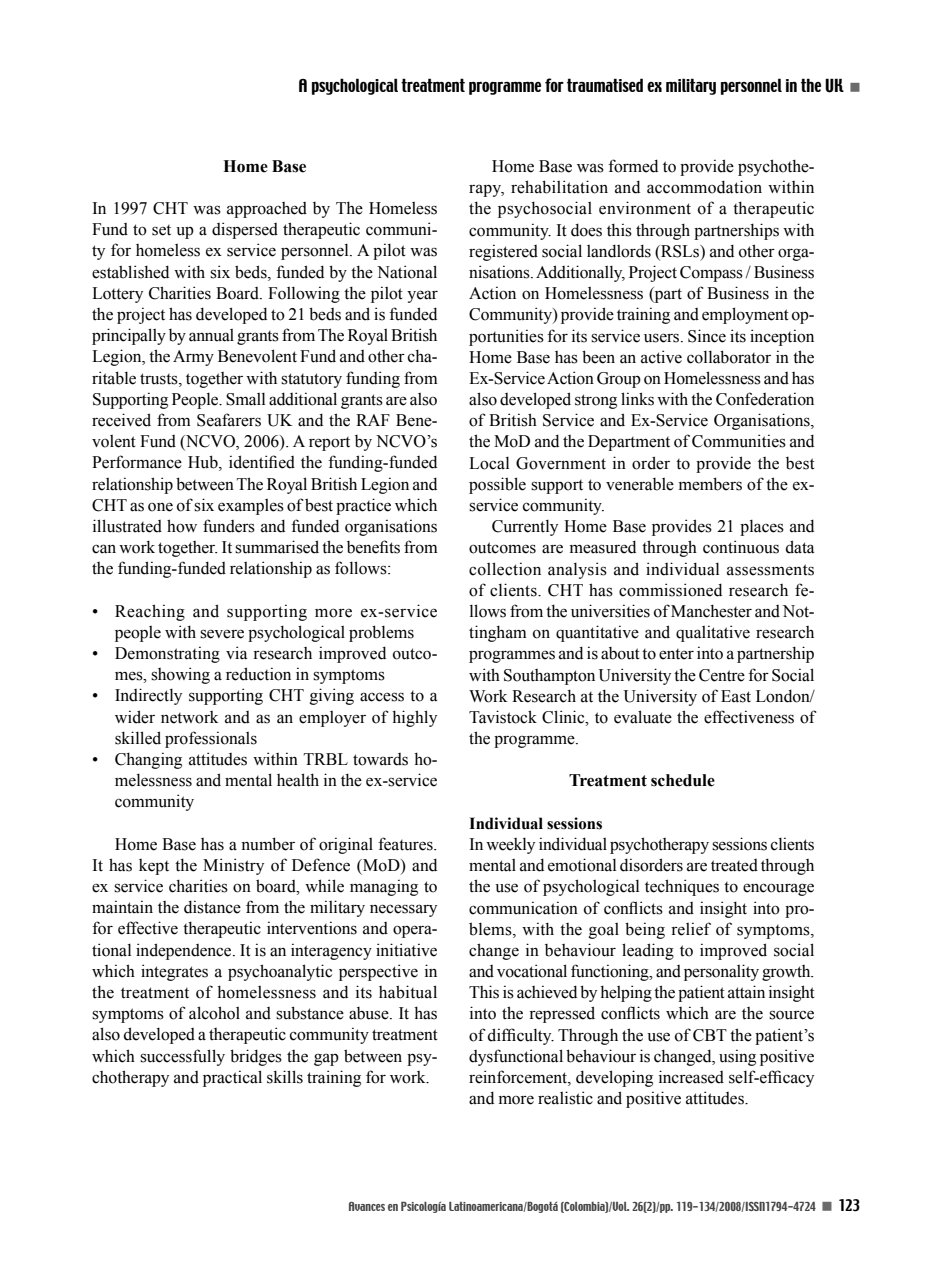  I want to click on Reaching, so click(150, 612).
